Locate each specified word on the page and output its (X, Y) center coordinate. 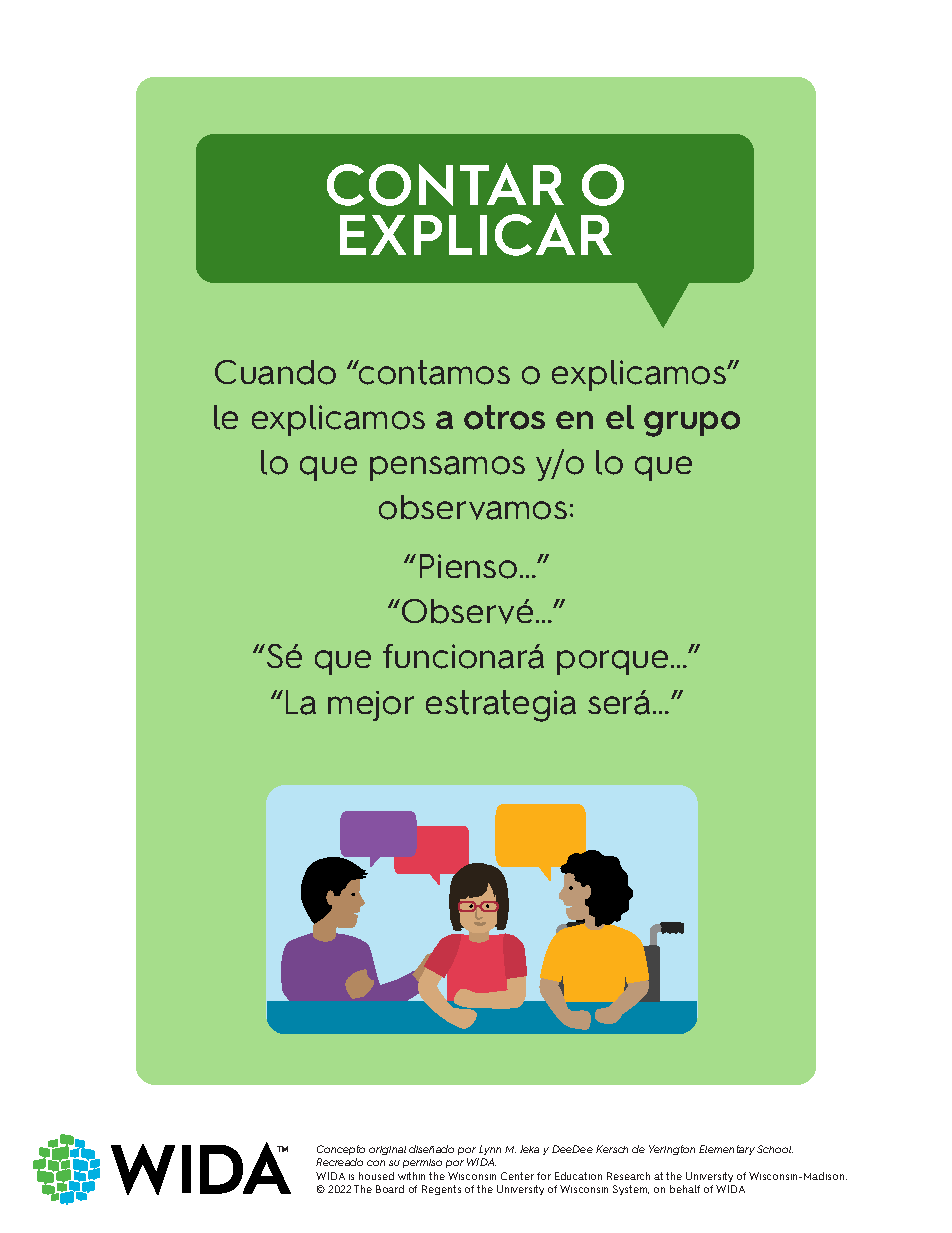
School (775, 1149)
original (387, 1150)
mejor (371, 706)
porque (612, 662)
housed (376, 1176)
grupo (692, 424)
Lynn (489, 1152)
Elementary (727, 1150)
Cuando (275, 372)
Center (517, 1176)
